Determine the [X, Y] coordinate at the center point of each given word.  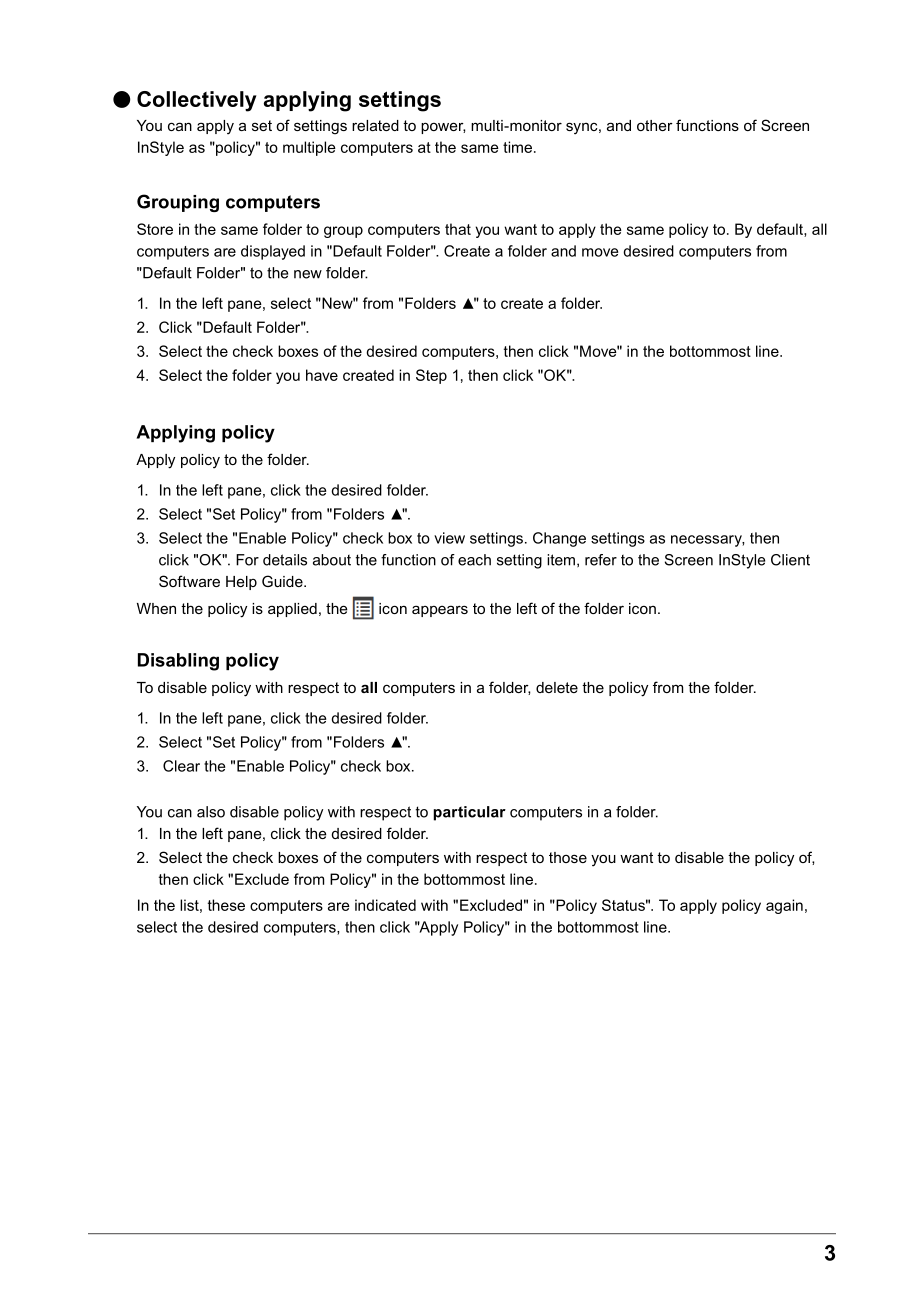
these [226, 905]
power [443, 128]
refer [601, 560]
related [375, 125]
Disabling [178, 662]
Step [431, 376]
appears [440, 611]
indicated [385, 905]
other [655, 125]
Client [790, 560]
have [322, 375]
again [784, 906]
